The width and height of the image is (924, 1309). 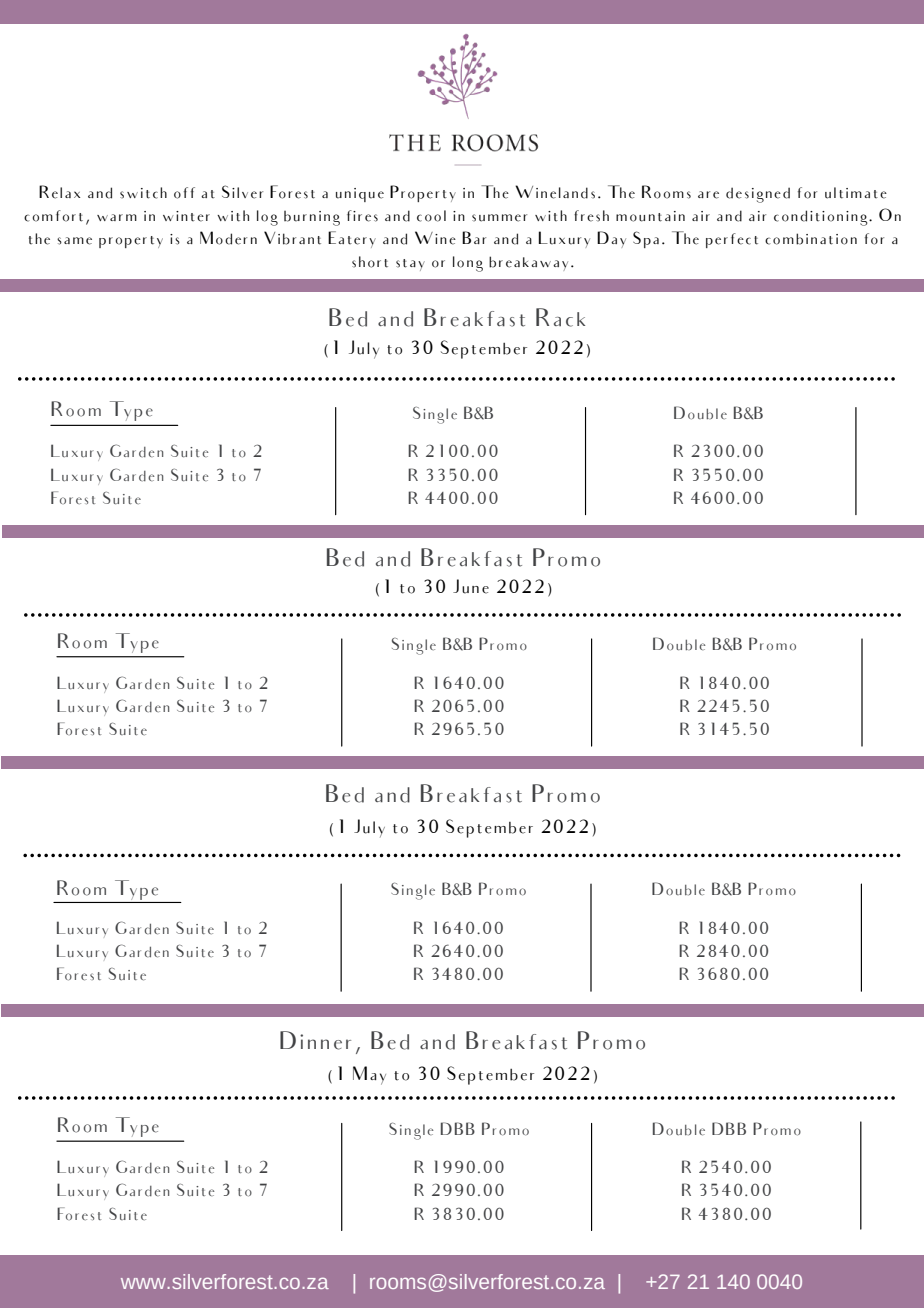 What do you see at coordinates (468, 264) in the image?
I see `long` at bounding box center [468, 264].
